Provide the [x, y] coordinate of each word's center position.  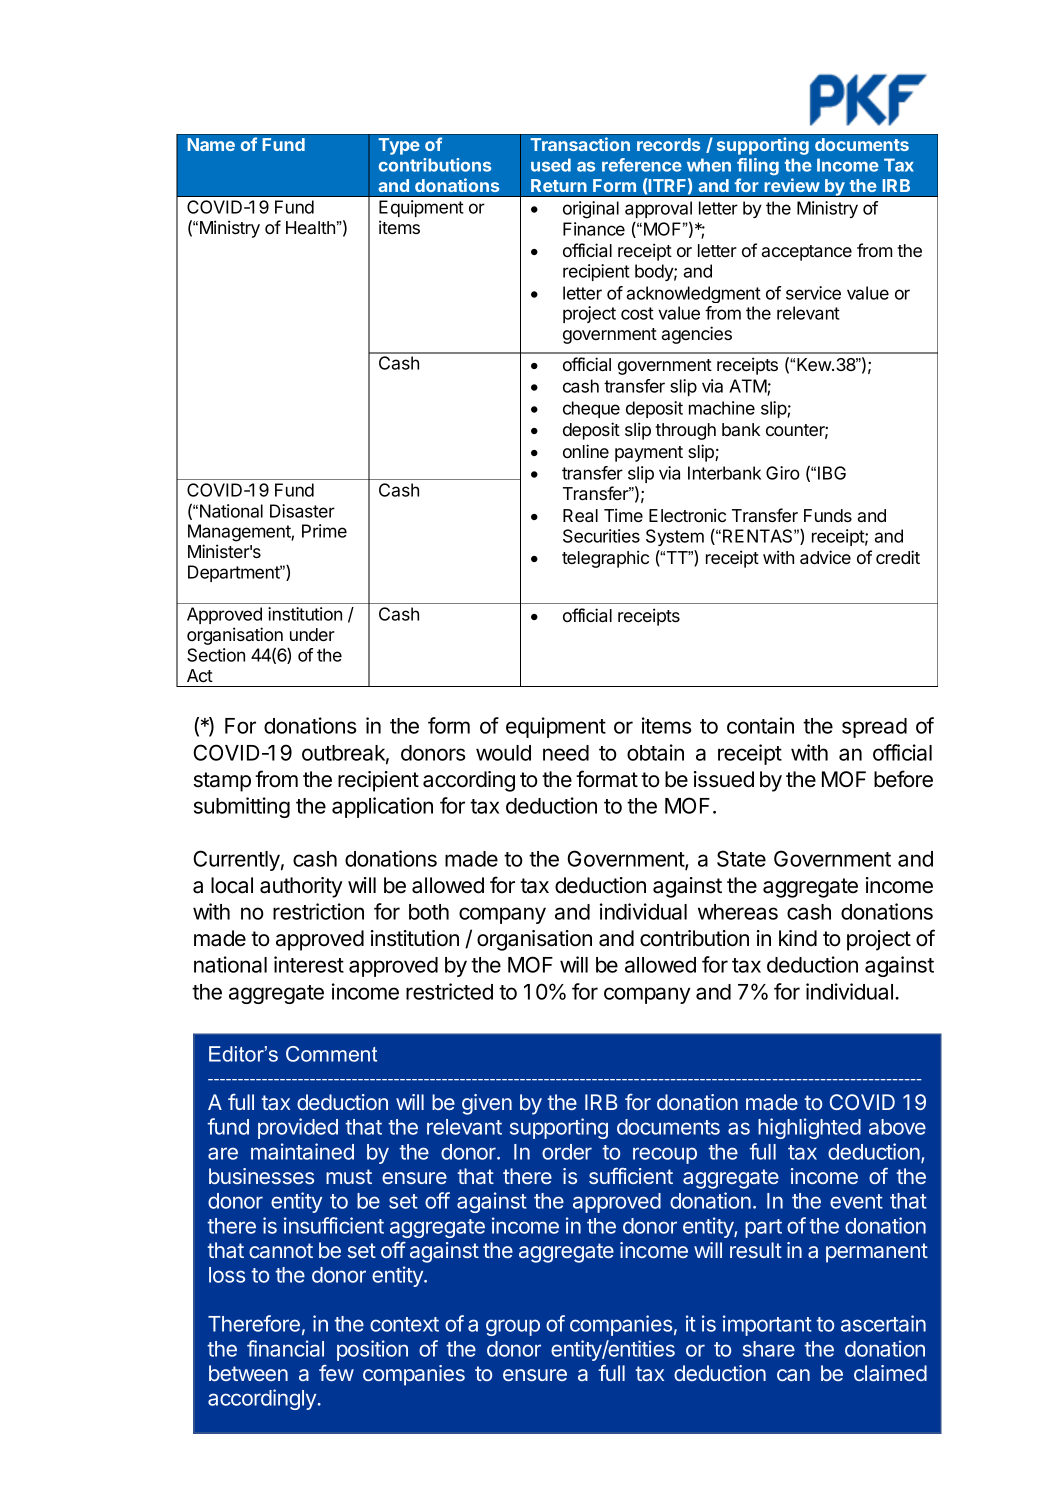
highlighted [809, 1128]
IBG [832, 473]
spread [874, 728]
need [566, 753]
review [792, 185]
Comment [331, 1054]
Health [310, 227]
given [487, 1104]
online [586, 451]
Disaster [302, 511]
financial [285, 1348]
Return [559, 185]
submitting [242, 807]
